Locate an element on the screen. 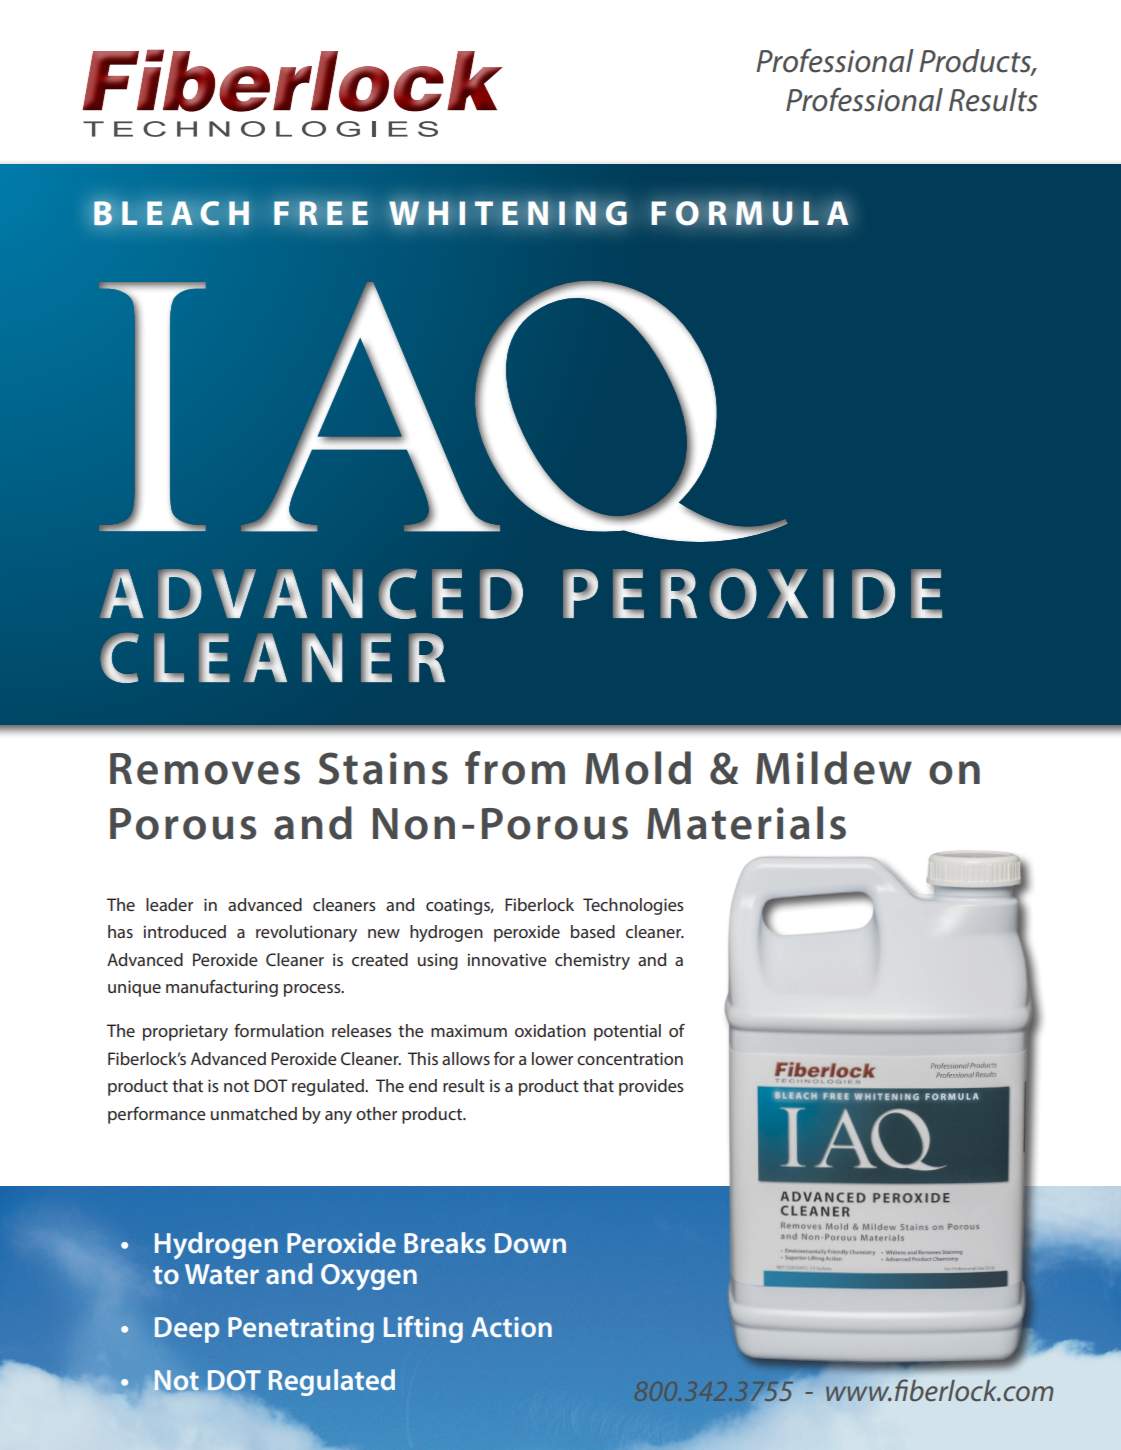 This screenshot has width=1121, height=1450. Stains is located at coordinates (383, 768).
